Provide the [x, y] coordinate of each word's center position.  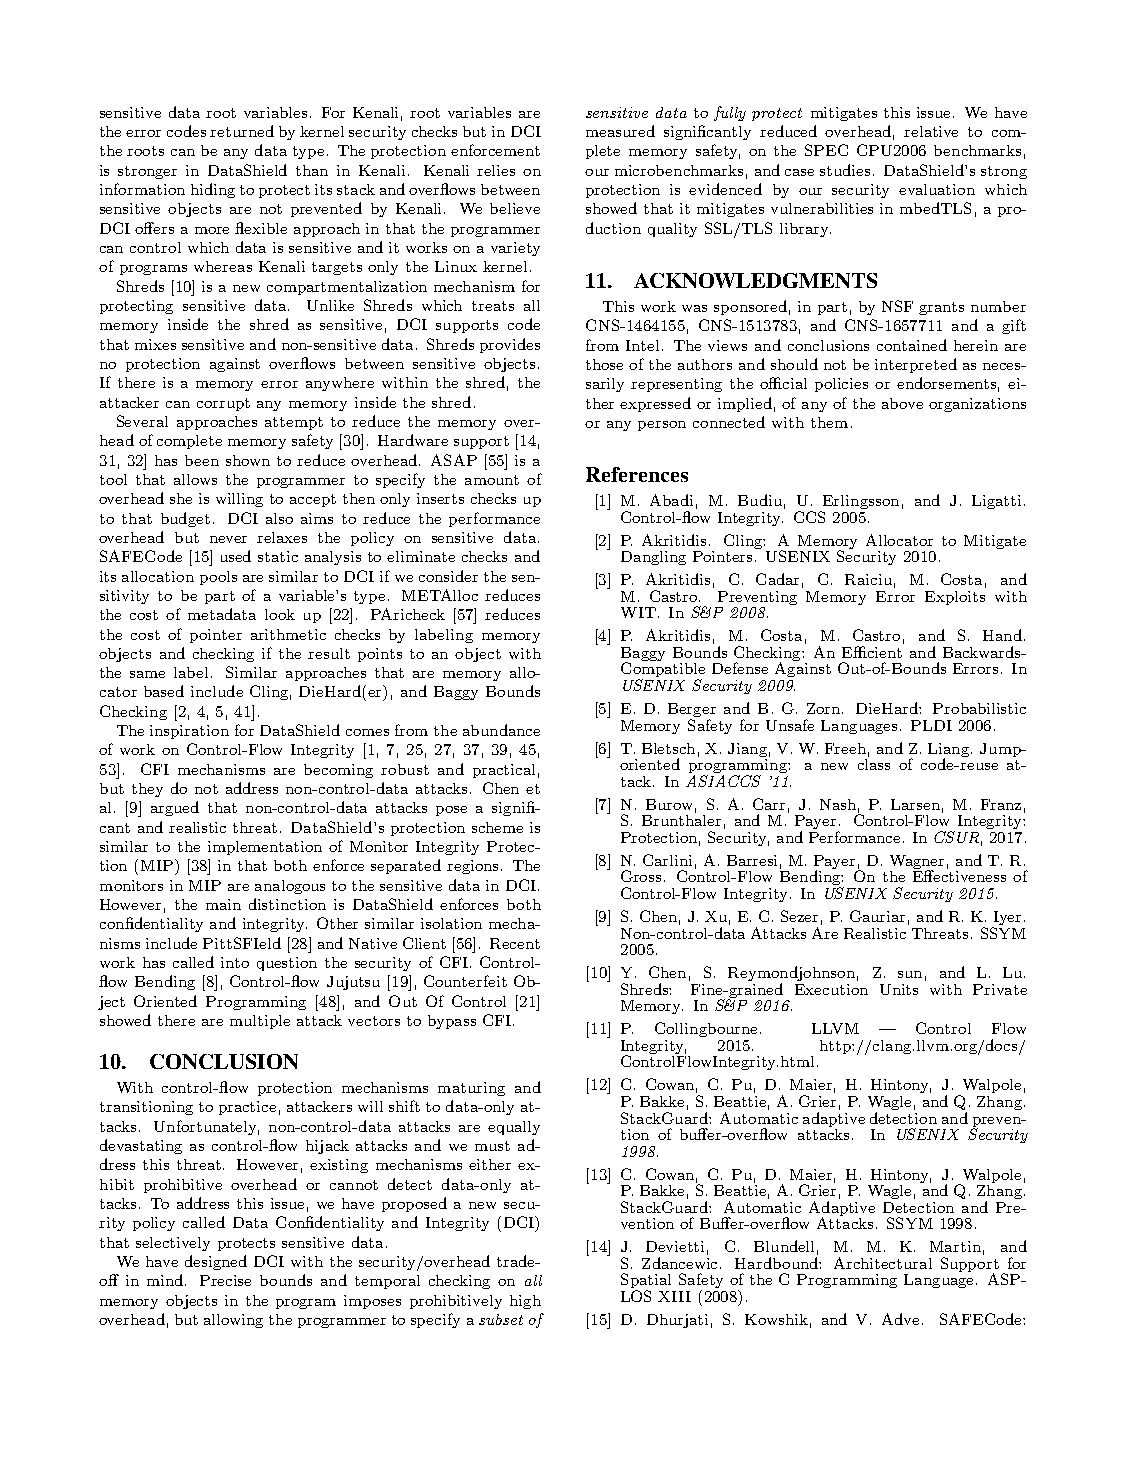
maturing [471, 1089]
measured [620, 131]
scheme [497, 827]
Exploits [955, 598]
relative [931, 131]
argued [175, 808]
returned [242, 131]
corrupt [223, 404]
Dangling [653, 558]
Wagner [917, 863]
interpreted [916, 365]
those [604, 364]
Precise [225, 1280]
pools [218, 578]
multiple [260, 1022]
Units [899, 989]
